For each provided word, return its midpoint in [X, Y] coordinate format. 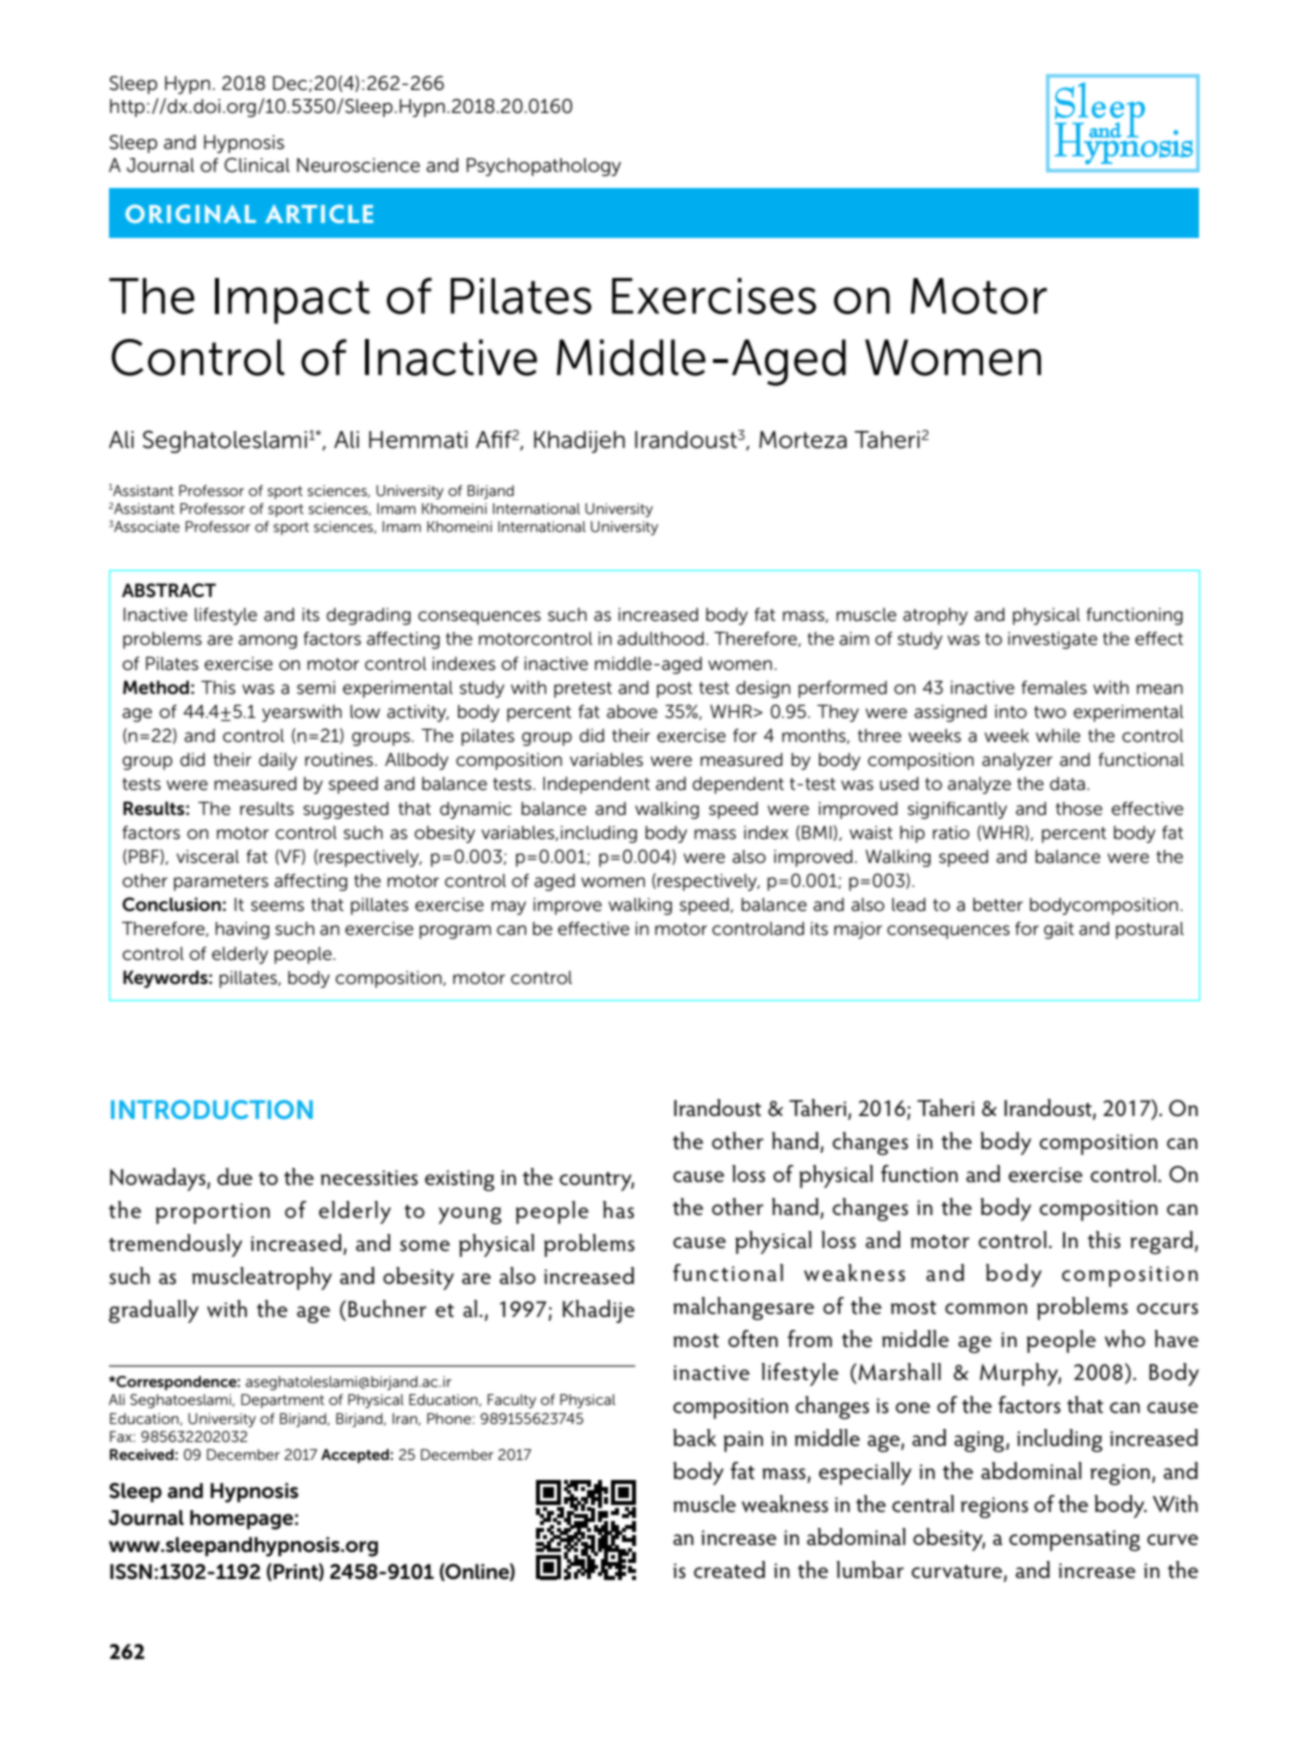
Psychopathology [544, 167]
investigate [1052, 640]
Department [282, 1401]
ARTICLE [319, 213]
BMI [818, 833]
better [998, 905]
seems [277, 906]
